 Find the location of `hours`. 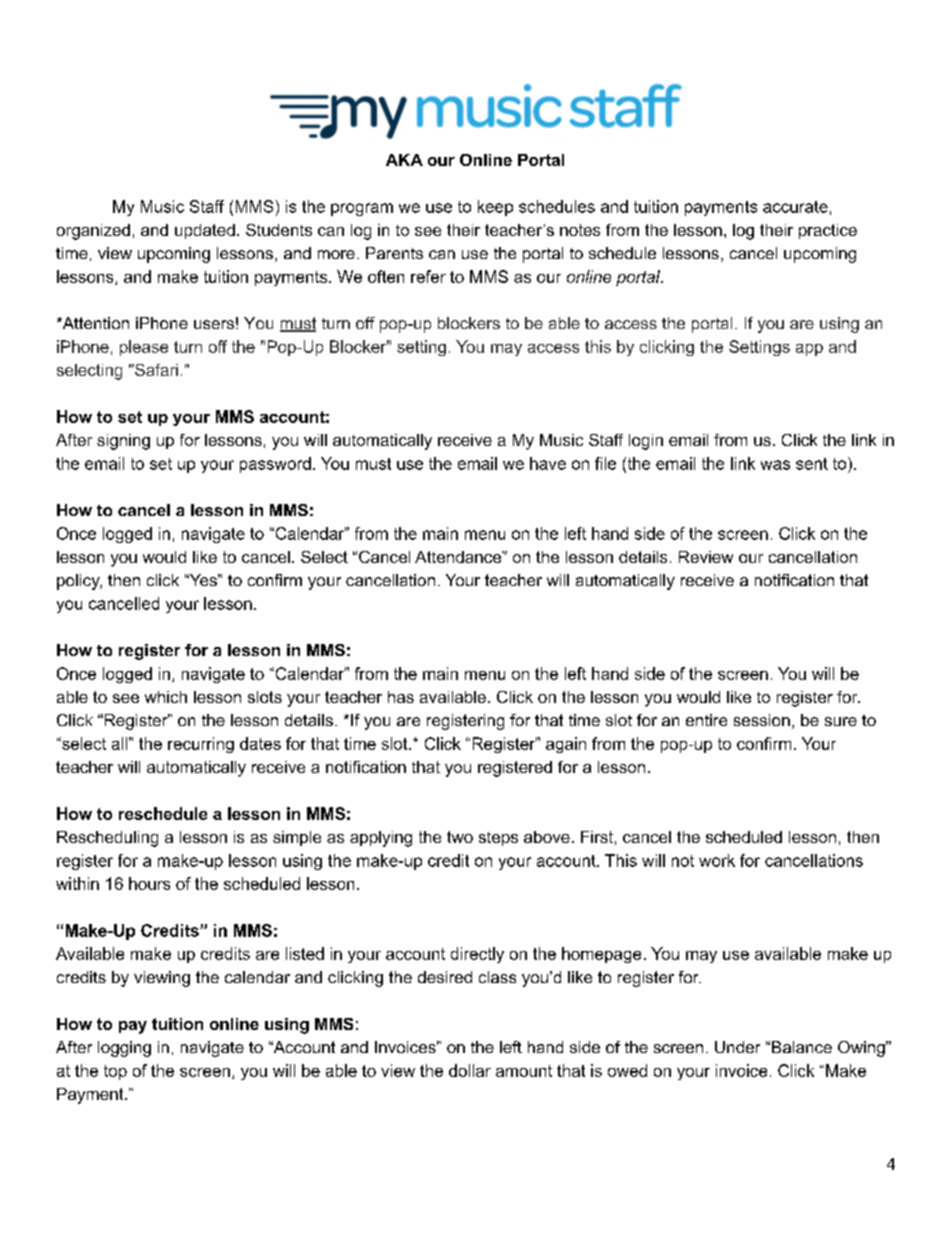

hours is located at coordinates (149, 883).
